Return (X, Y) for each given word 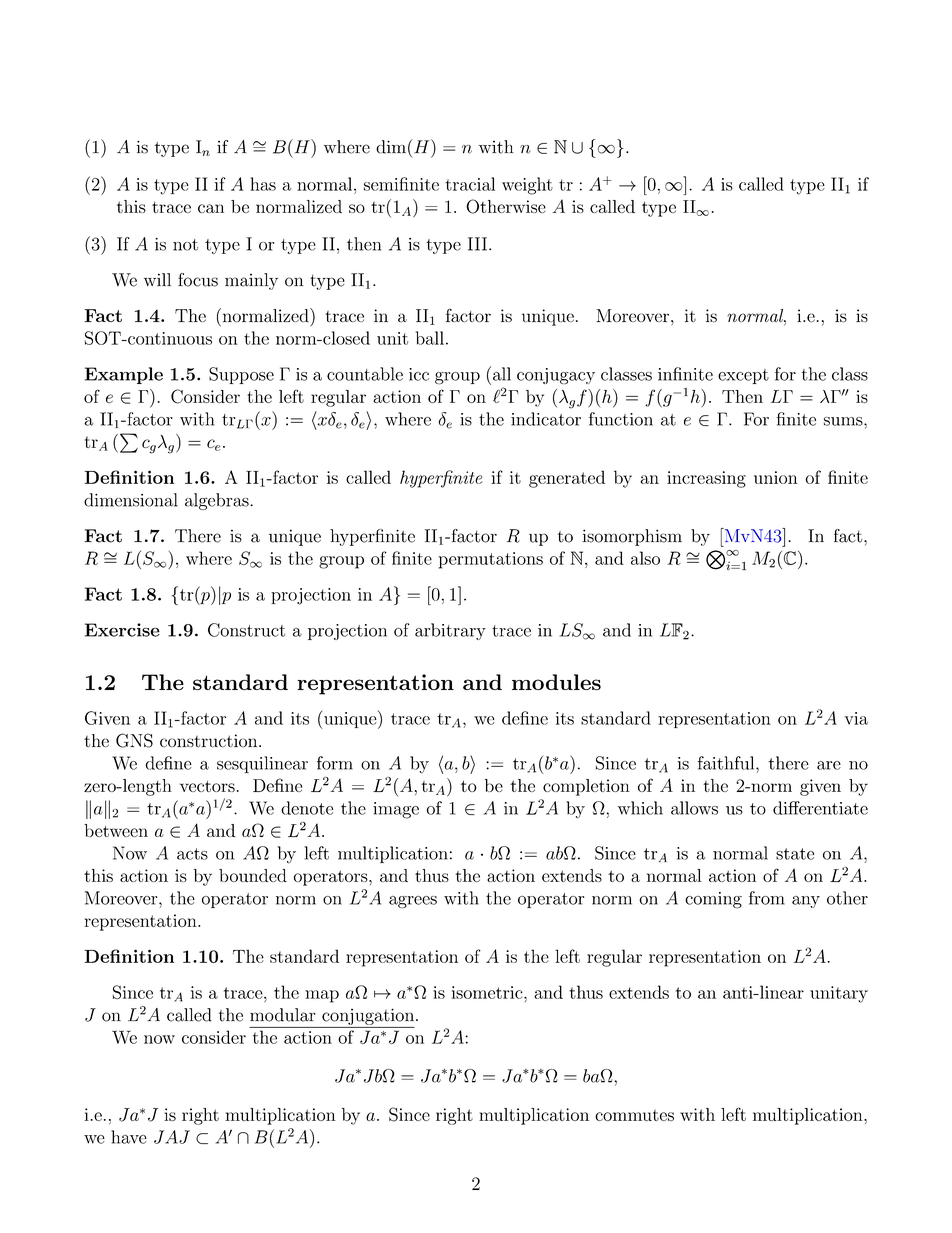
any (806, 902)
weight (527, 186)
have (129, 1137)
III (479, 244)
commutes (634, 1115)
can (211, 208)
